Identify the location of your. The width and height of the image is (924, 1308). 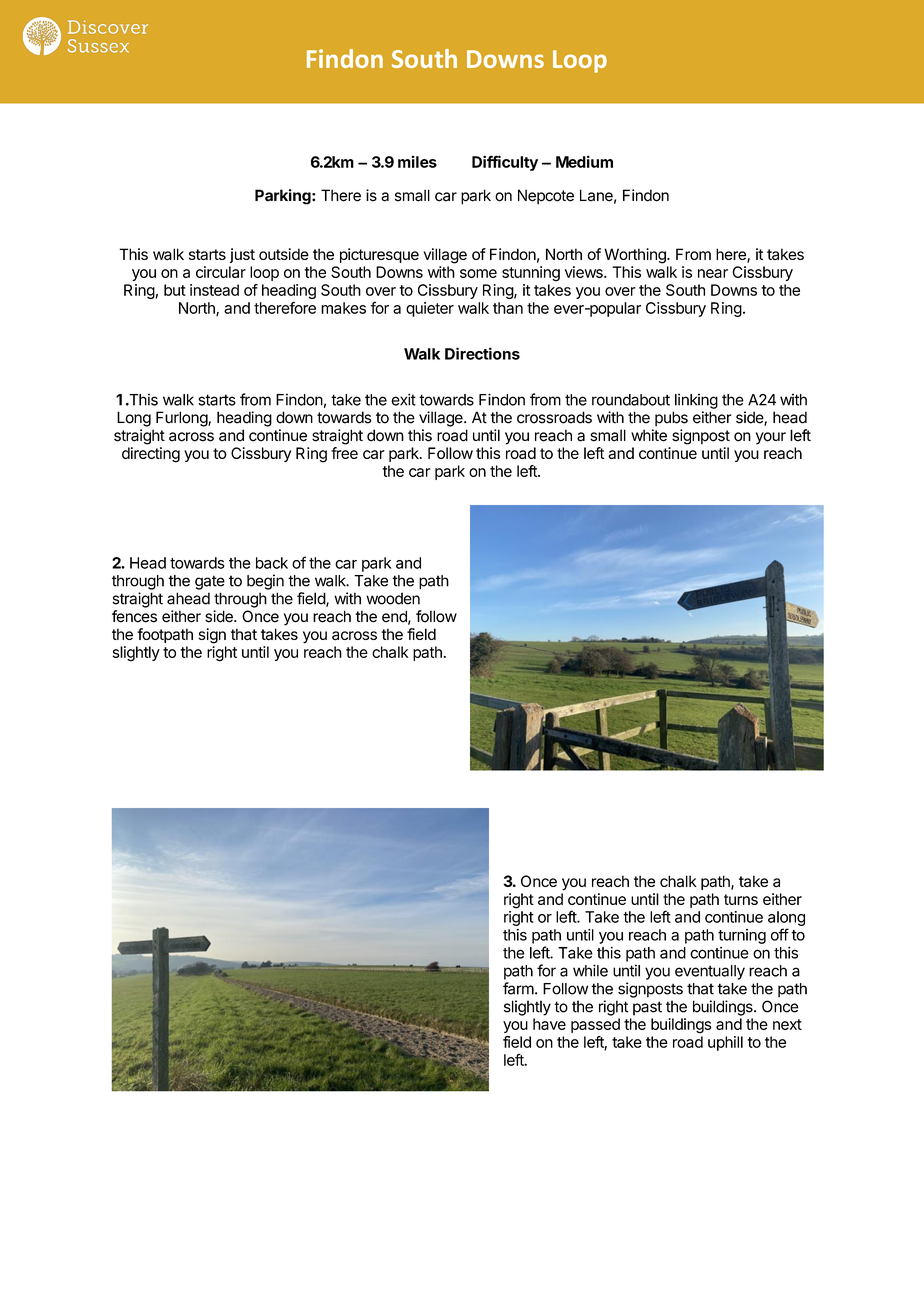
(771, 438).
